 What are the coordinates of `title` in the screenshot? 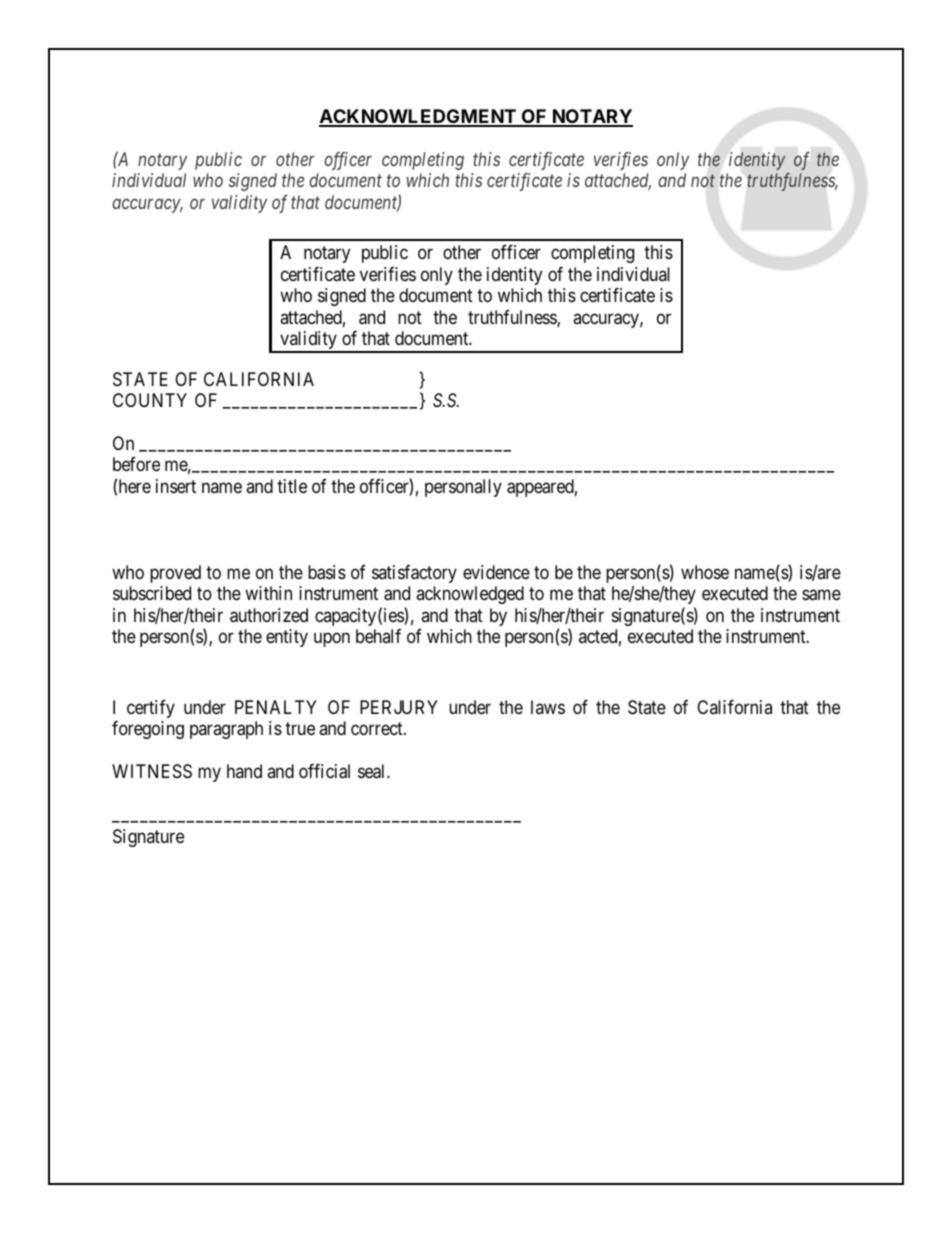 It's located at (292, 486).
